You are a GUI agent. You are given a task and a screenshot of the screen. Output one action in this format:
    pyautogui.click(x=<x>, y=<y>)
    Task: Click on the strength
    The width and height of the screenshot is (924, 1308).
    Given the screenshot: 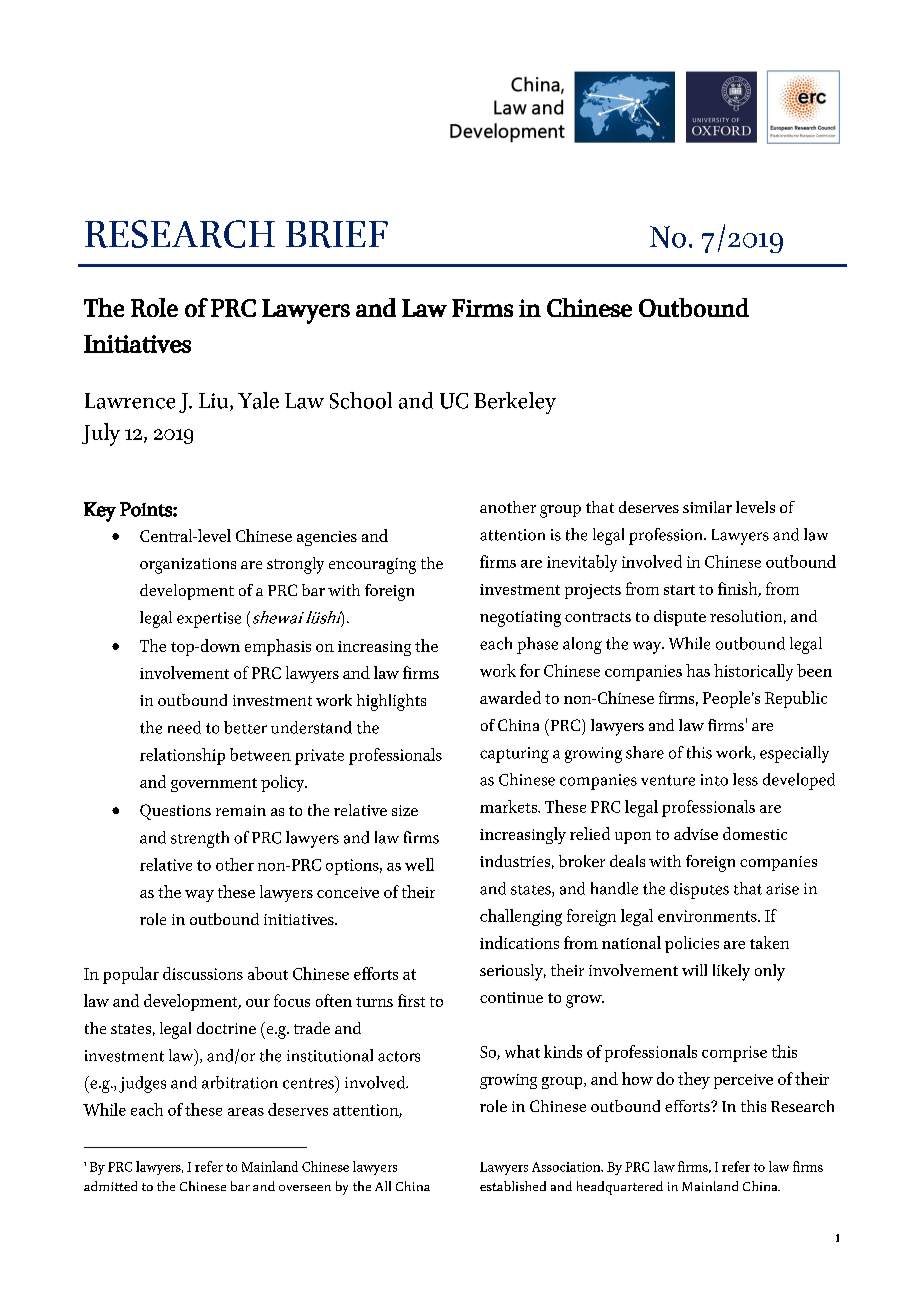 What is the action you would take?
    pyautogui.click(x=200, y=839)
